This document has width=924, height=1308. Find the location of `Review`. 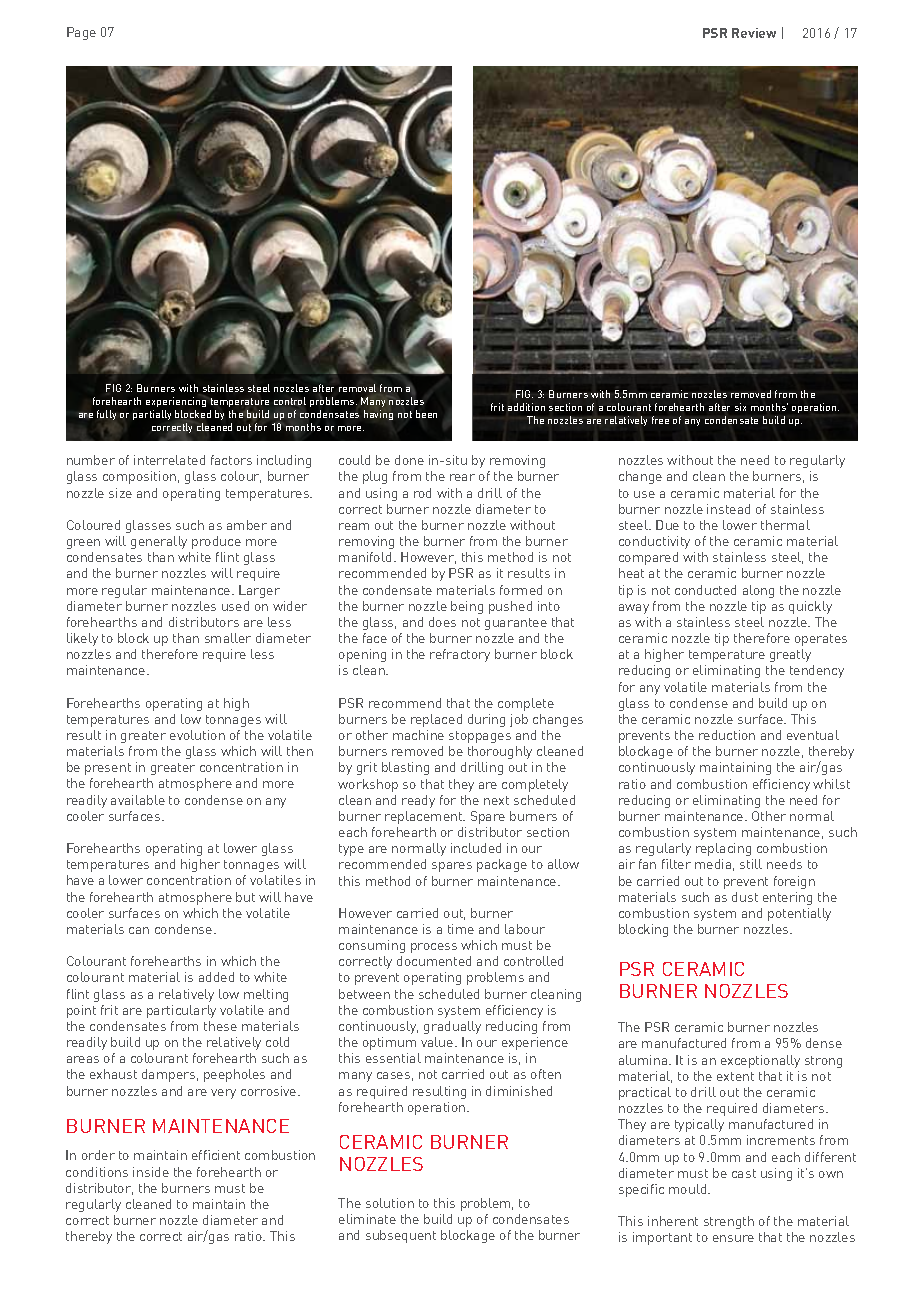

Review is located at coordinates (754, 33).
